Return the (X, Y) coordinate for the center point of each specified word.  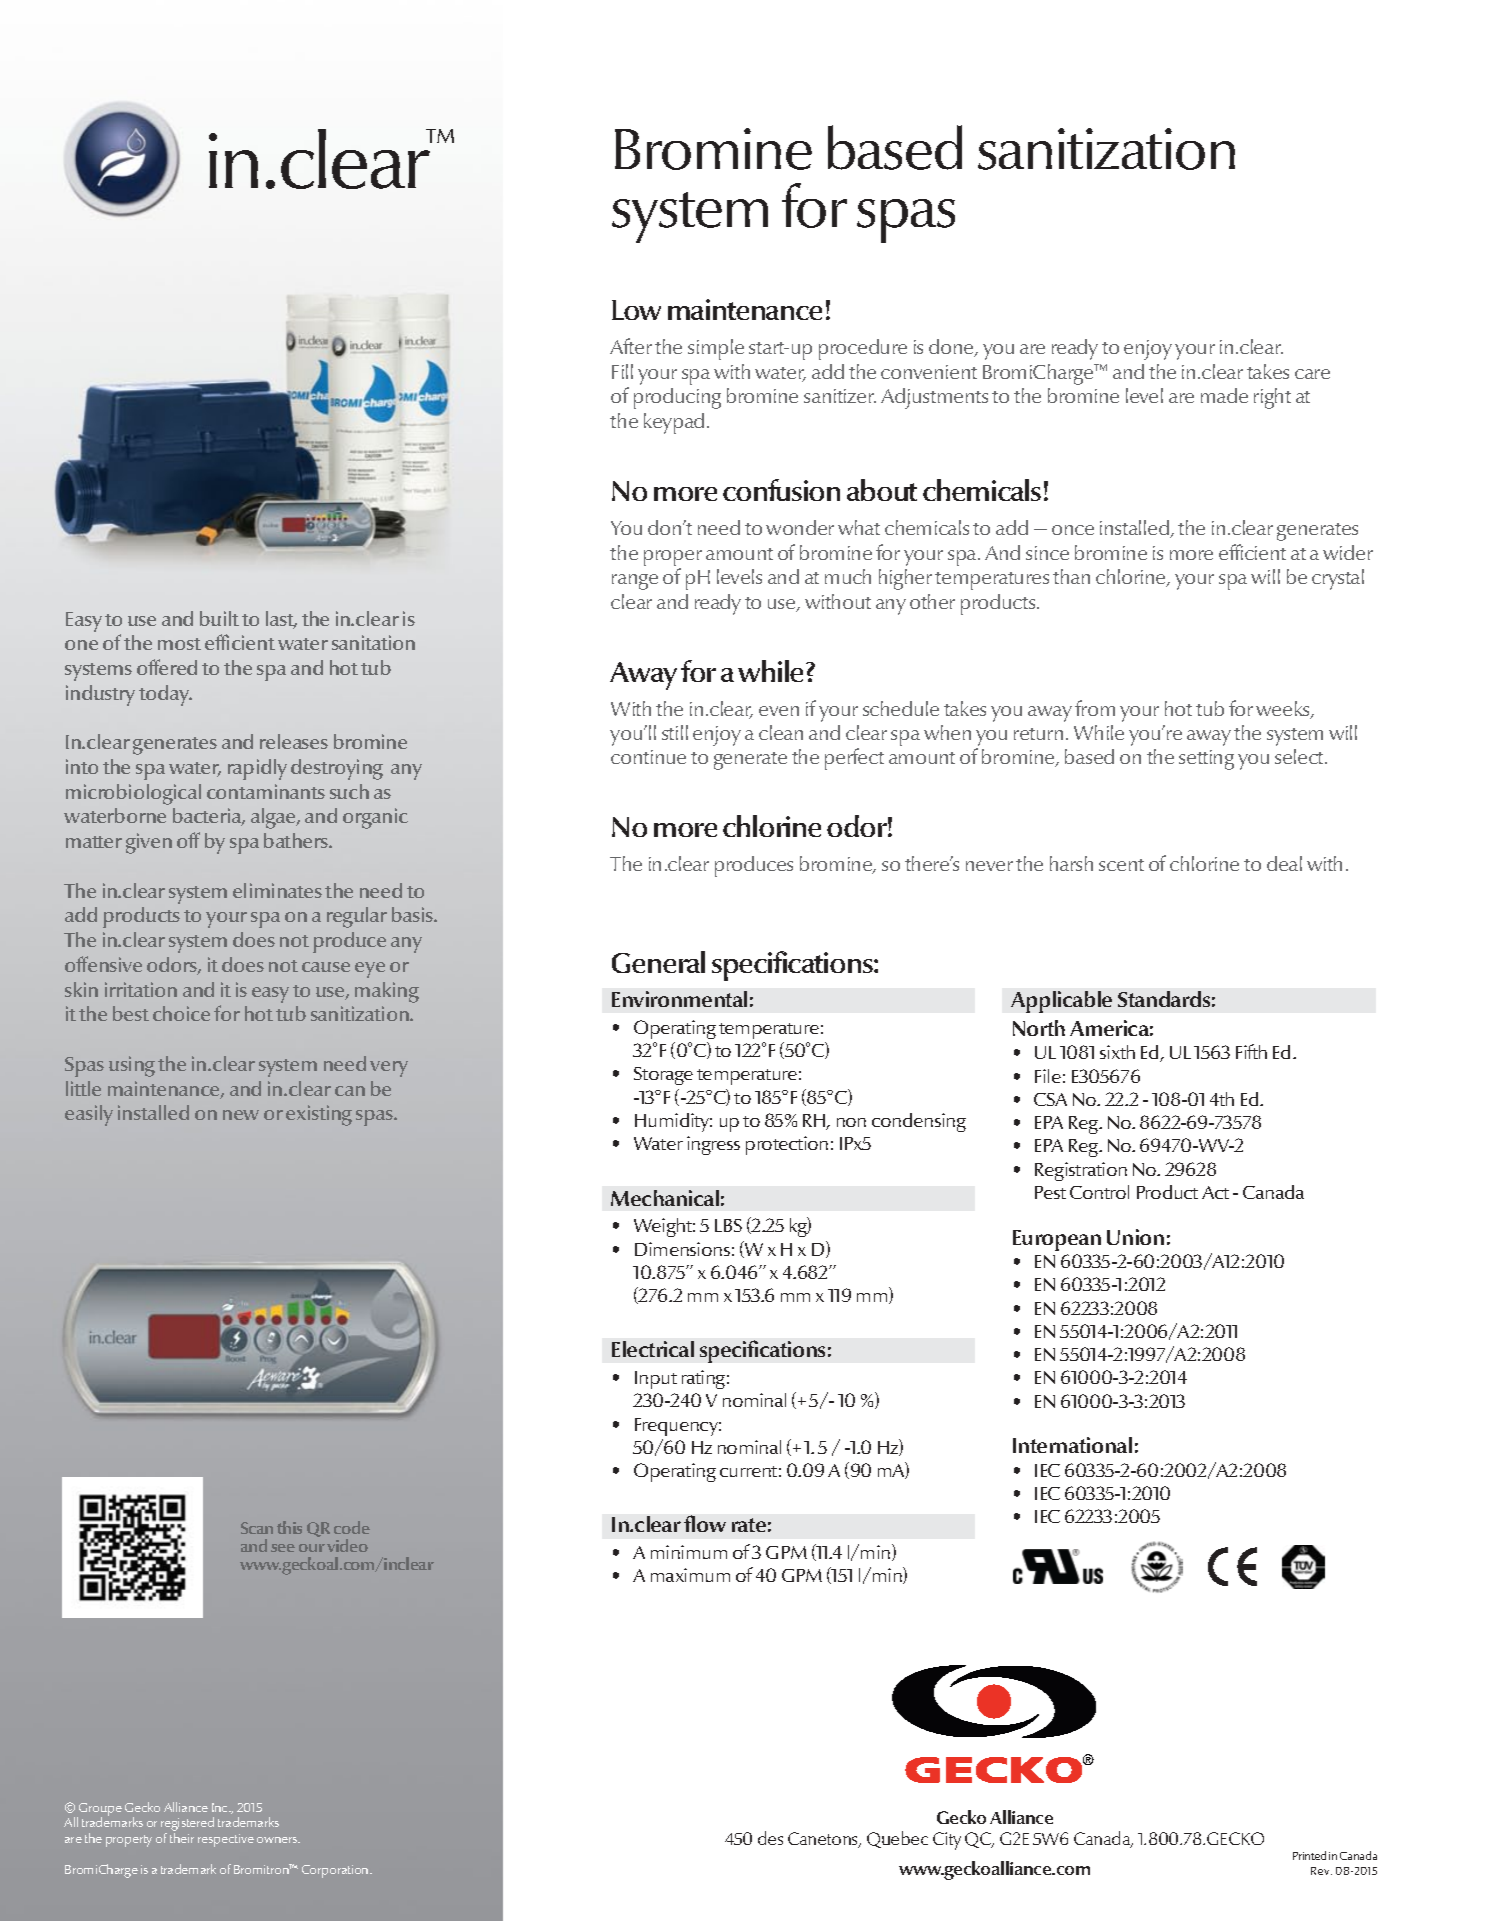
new (241, 1115)
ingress (713, 1145)
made (1224, 395)
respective (226, 1840)
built (219, 618)
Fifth (1251, 1051)
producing (677, 398)
